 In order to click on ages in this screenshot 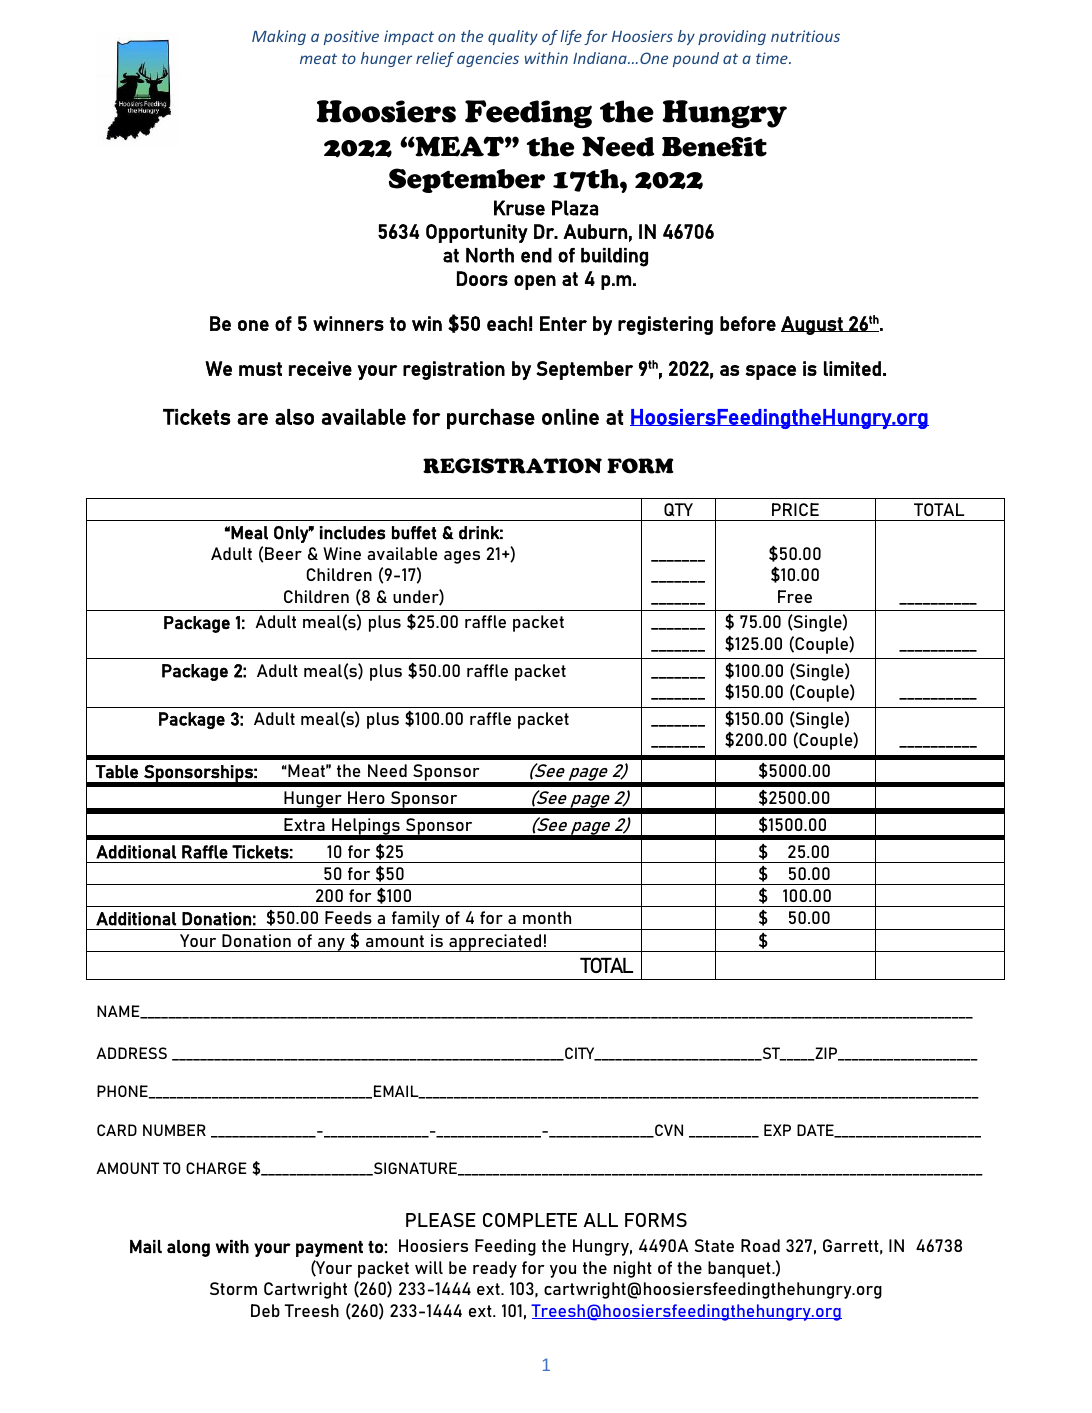, I will do `click(462, 557)`.
